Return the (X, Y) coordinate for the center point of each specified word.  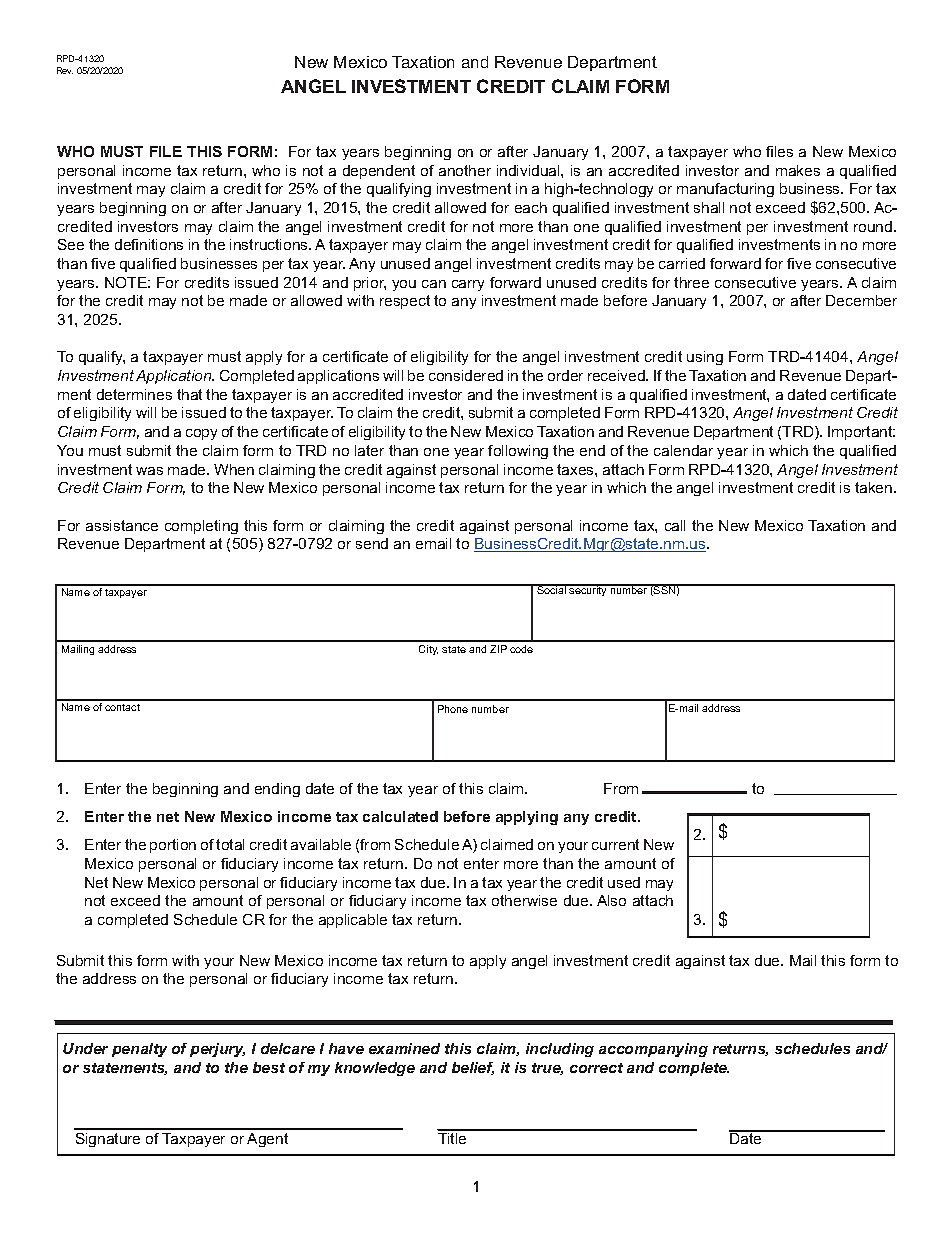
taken (875, 487)
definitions (149, 244)
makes (798, 170)
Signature (108, 1140)
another (465, 170)
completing (201, 527)
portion (173, 846)
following (518, 452)
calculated (400, 816)
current (615, 844)
